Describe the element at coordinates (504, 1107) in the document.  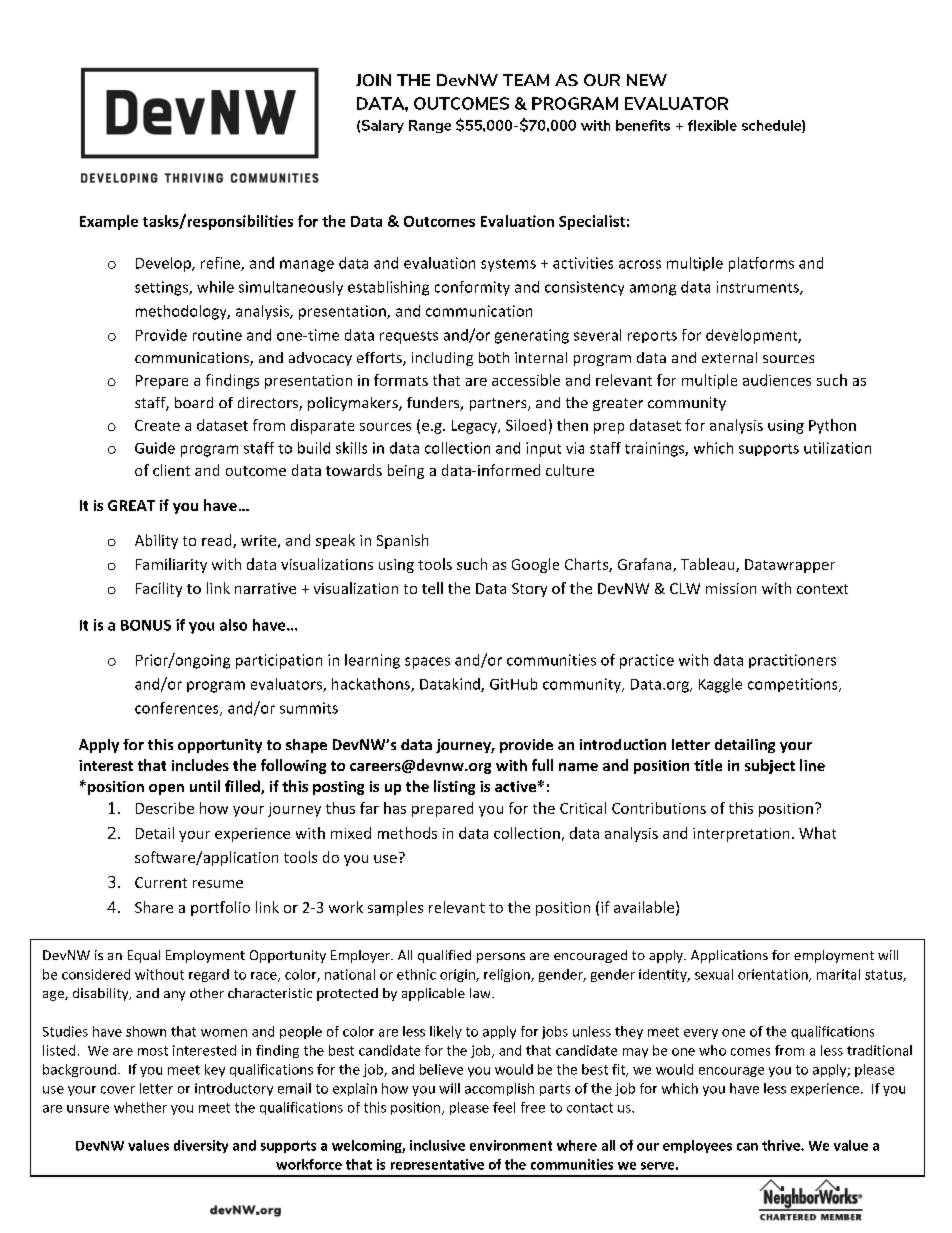
I see `feel` at that location.
